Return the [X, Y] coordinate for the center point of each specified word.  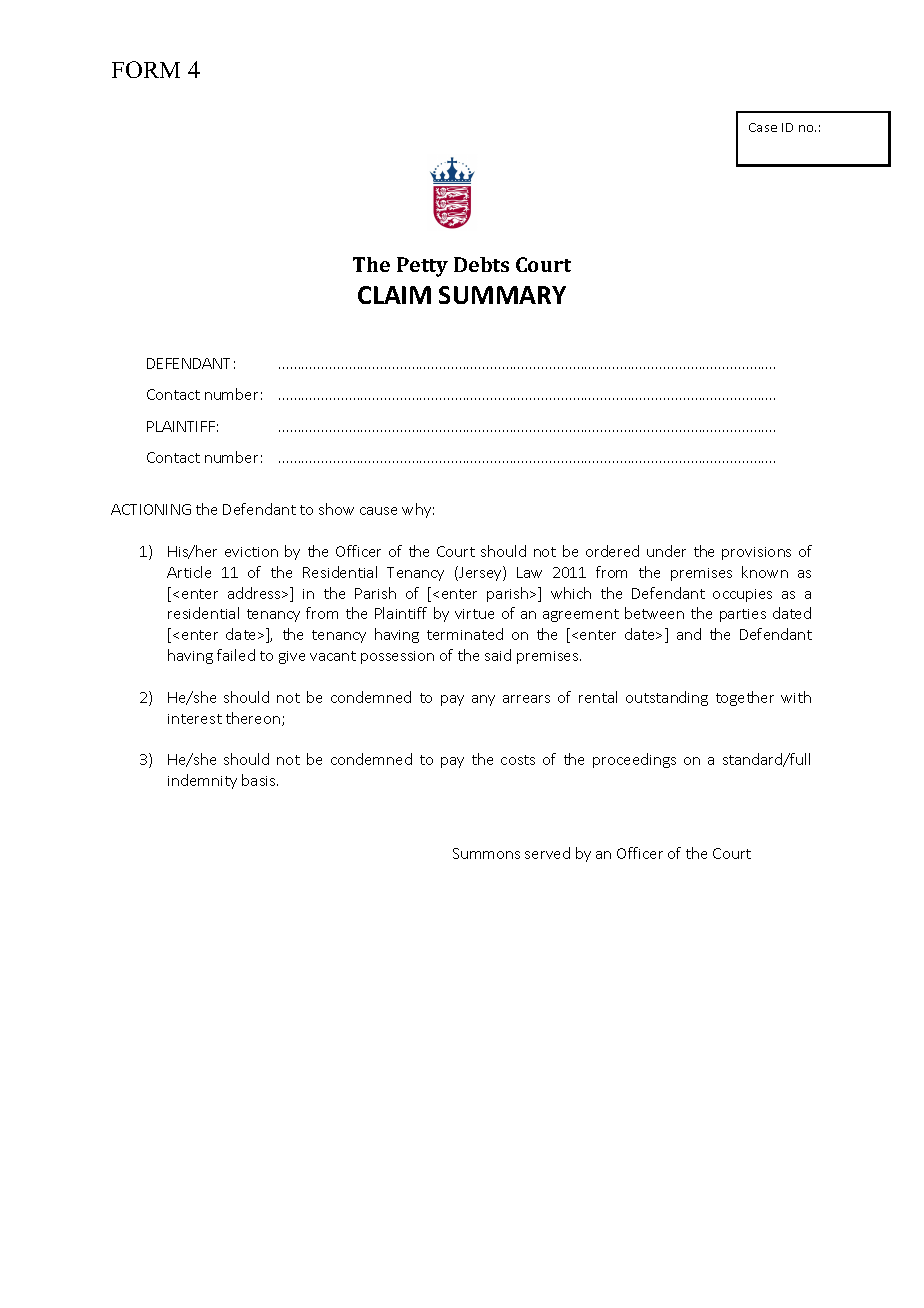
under [666, 551]
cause [378, 511]
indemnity [202, 781]
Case [763, 127]
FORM [146, 69]
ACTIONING [151, 509]
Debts [481, 264]
